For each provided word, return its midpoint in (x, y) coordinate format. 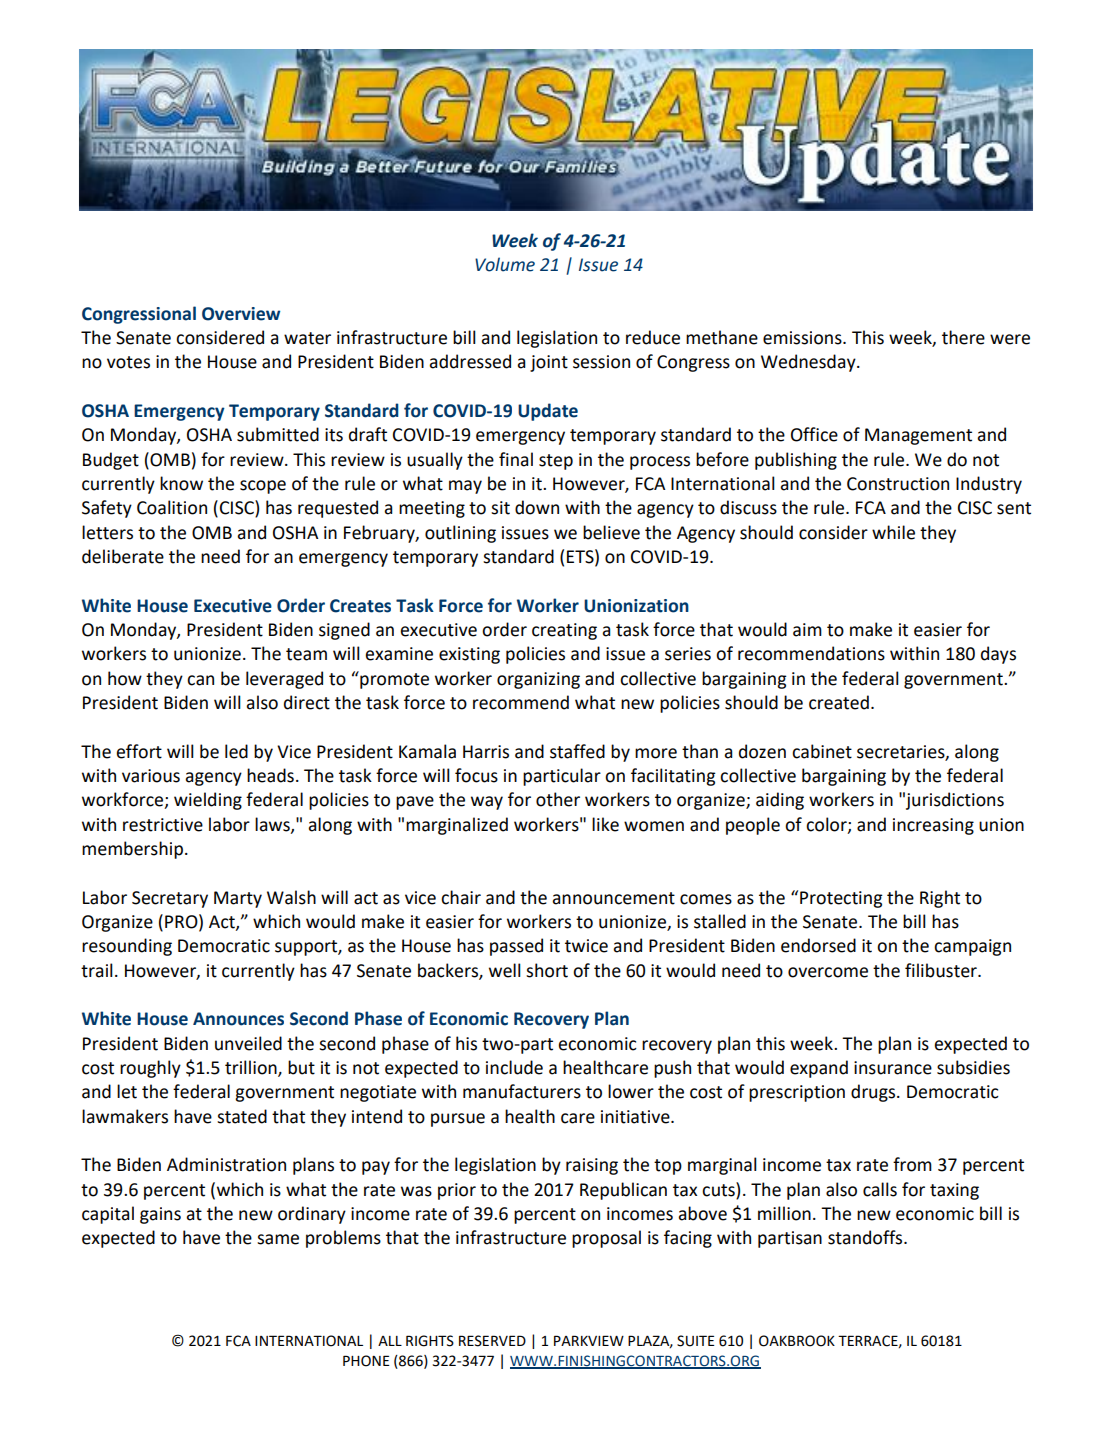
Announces (238, 1019)
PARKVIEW (589, 1340)
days (998, 655)
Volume (505, 264)
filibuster (942, 970)
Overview (241, 314)
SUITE (695, 1341)
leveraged (284, 680)
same (278, 1239)
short (547, 970)
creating (564, 631)
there (963, 337)
